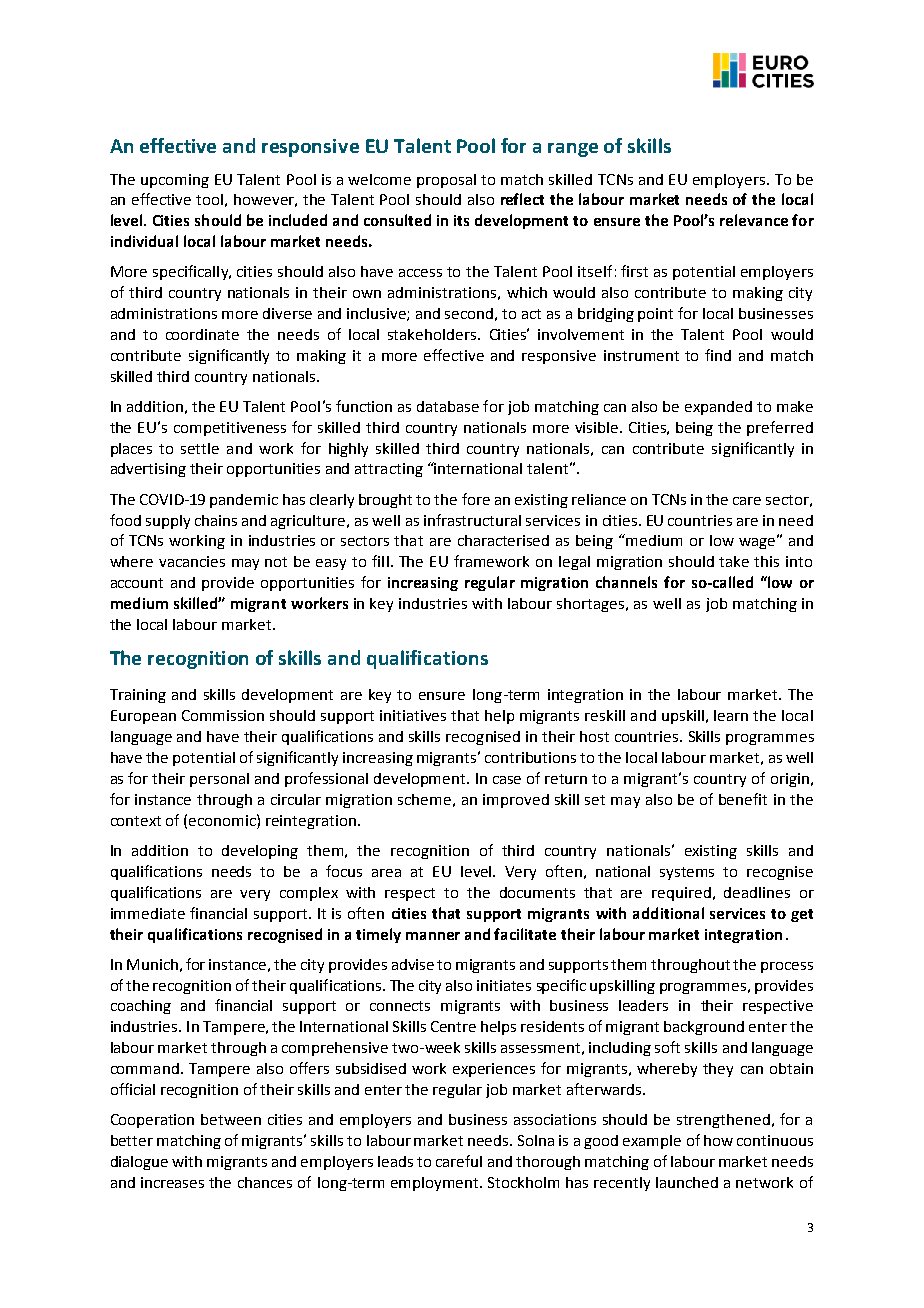  I want to click on fore, so click(476, 499).
